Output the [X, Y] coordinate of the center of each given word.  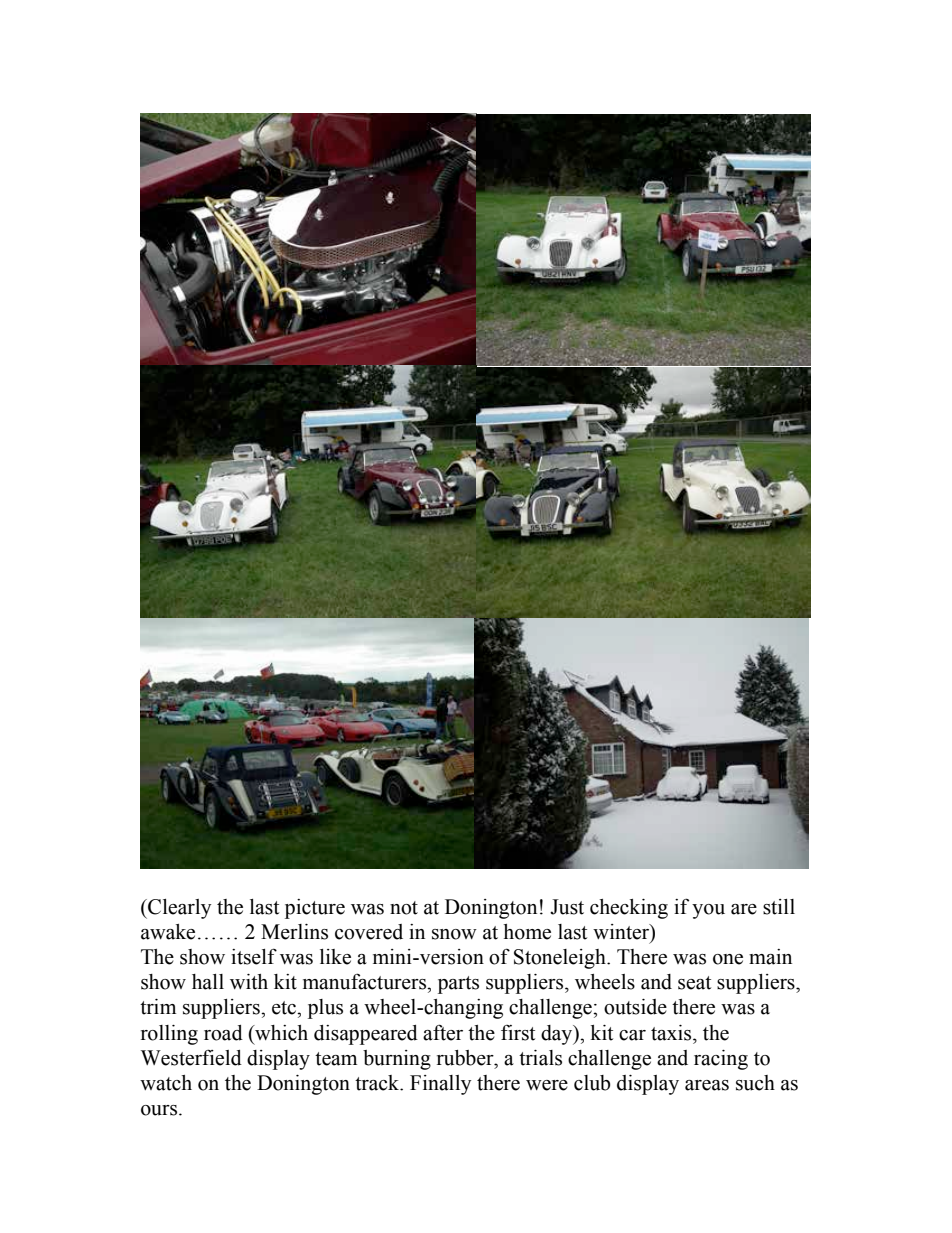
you [708, 911]
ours [160, 1110]
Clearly [178, 909]
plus [325, 1009]
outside [635, 1007]
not [404, 908]
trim [158, 1007]
